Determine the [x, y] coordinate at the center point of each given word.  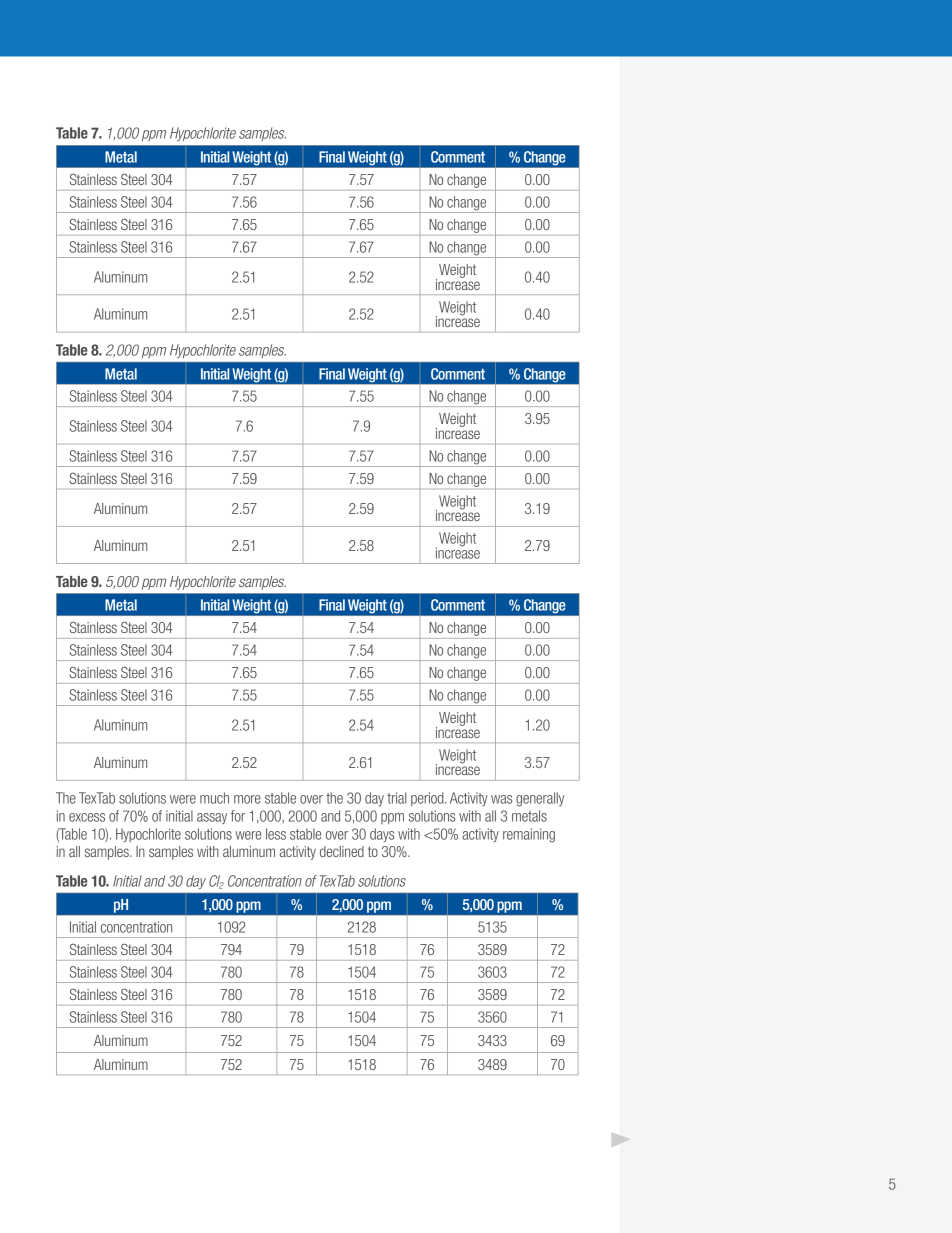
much [214, 798]
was [501, 799]
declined [342, 851]
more [247, 799]
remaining [529, 835]
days [382, 835]
